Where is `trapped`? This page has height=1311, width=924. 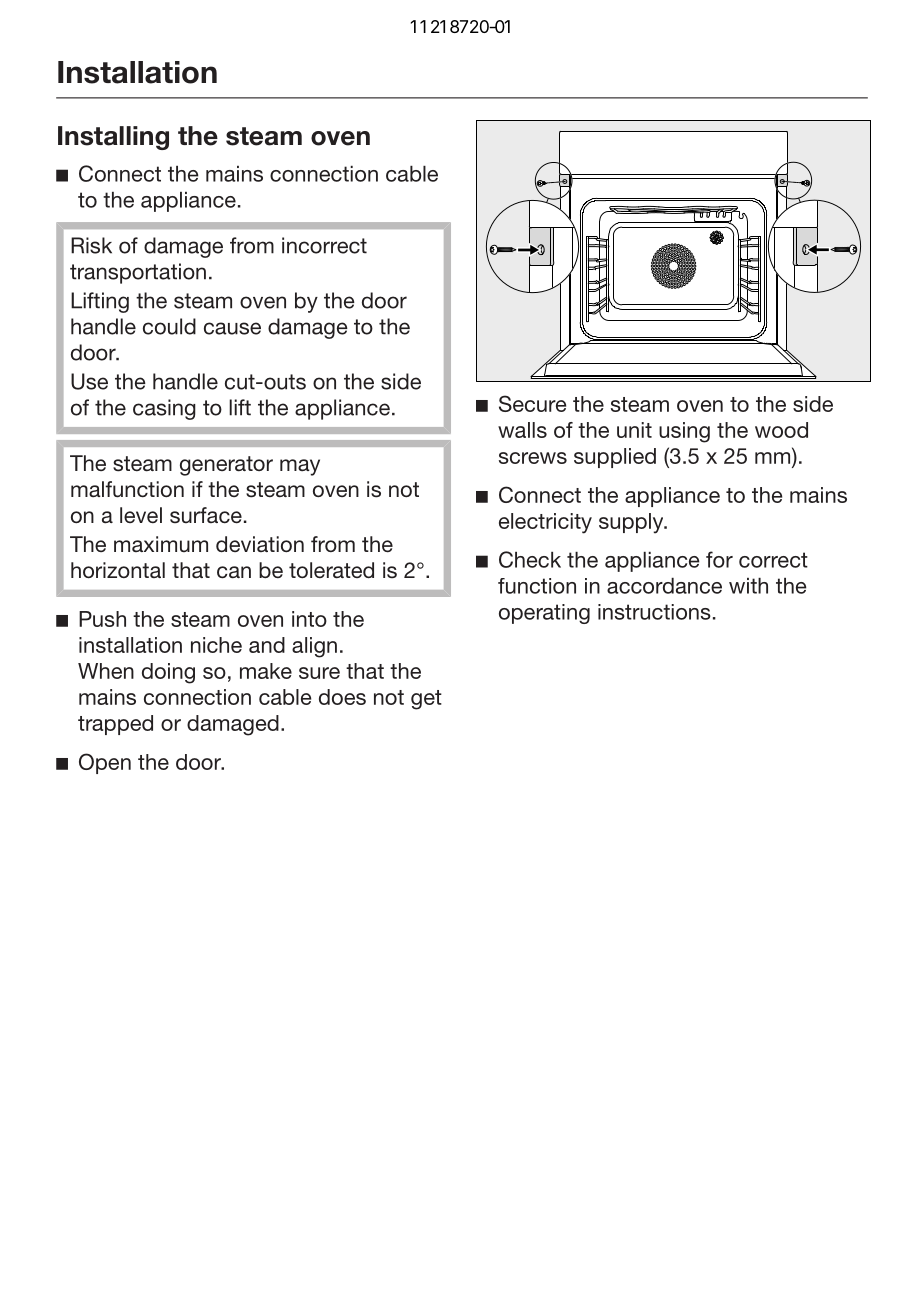 trapped is located at coordinates (115, 725).
